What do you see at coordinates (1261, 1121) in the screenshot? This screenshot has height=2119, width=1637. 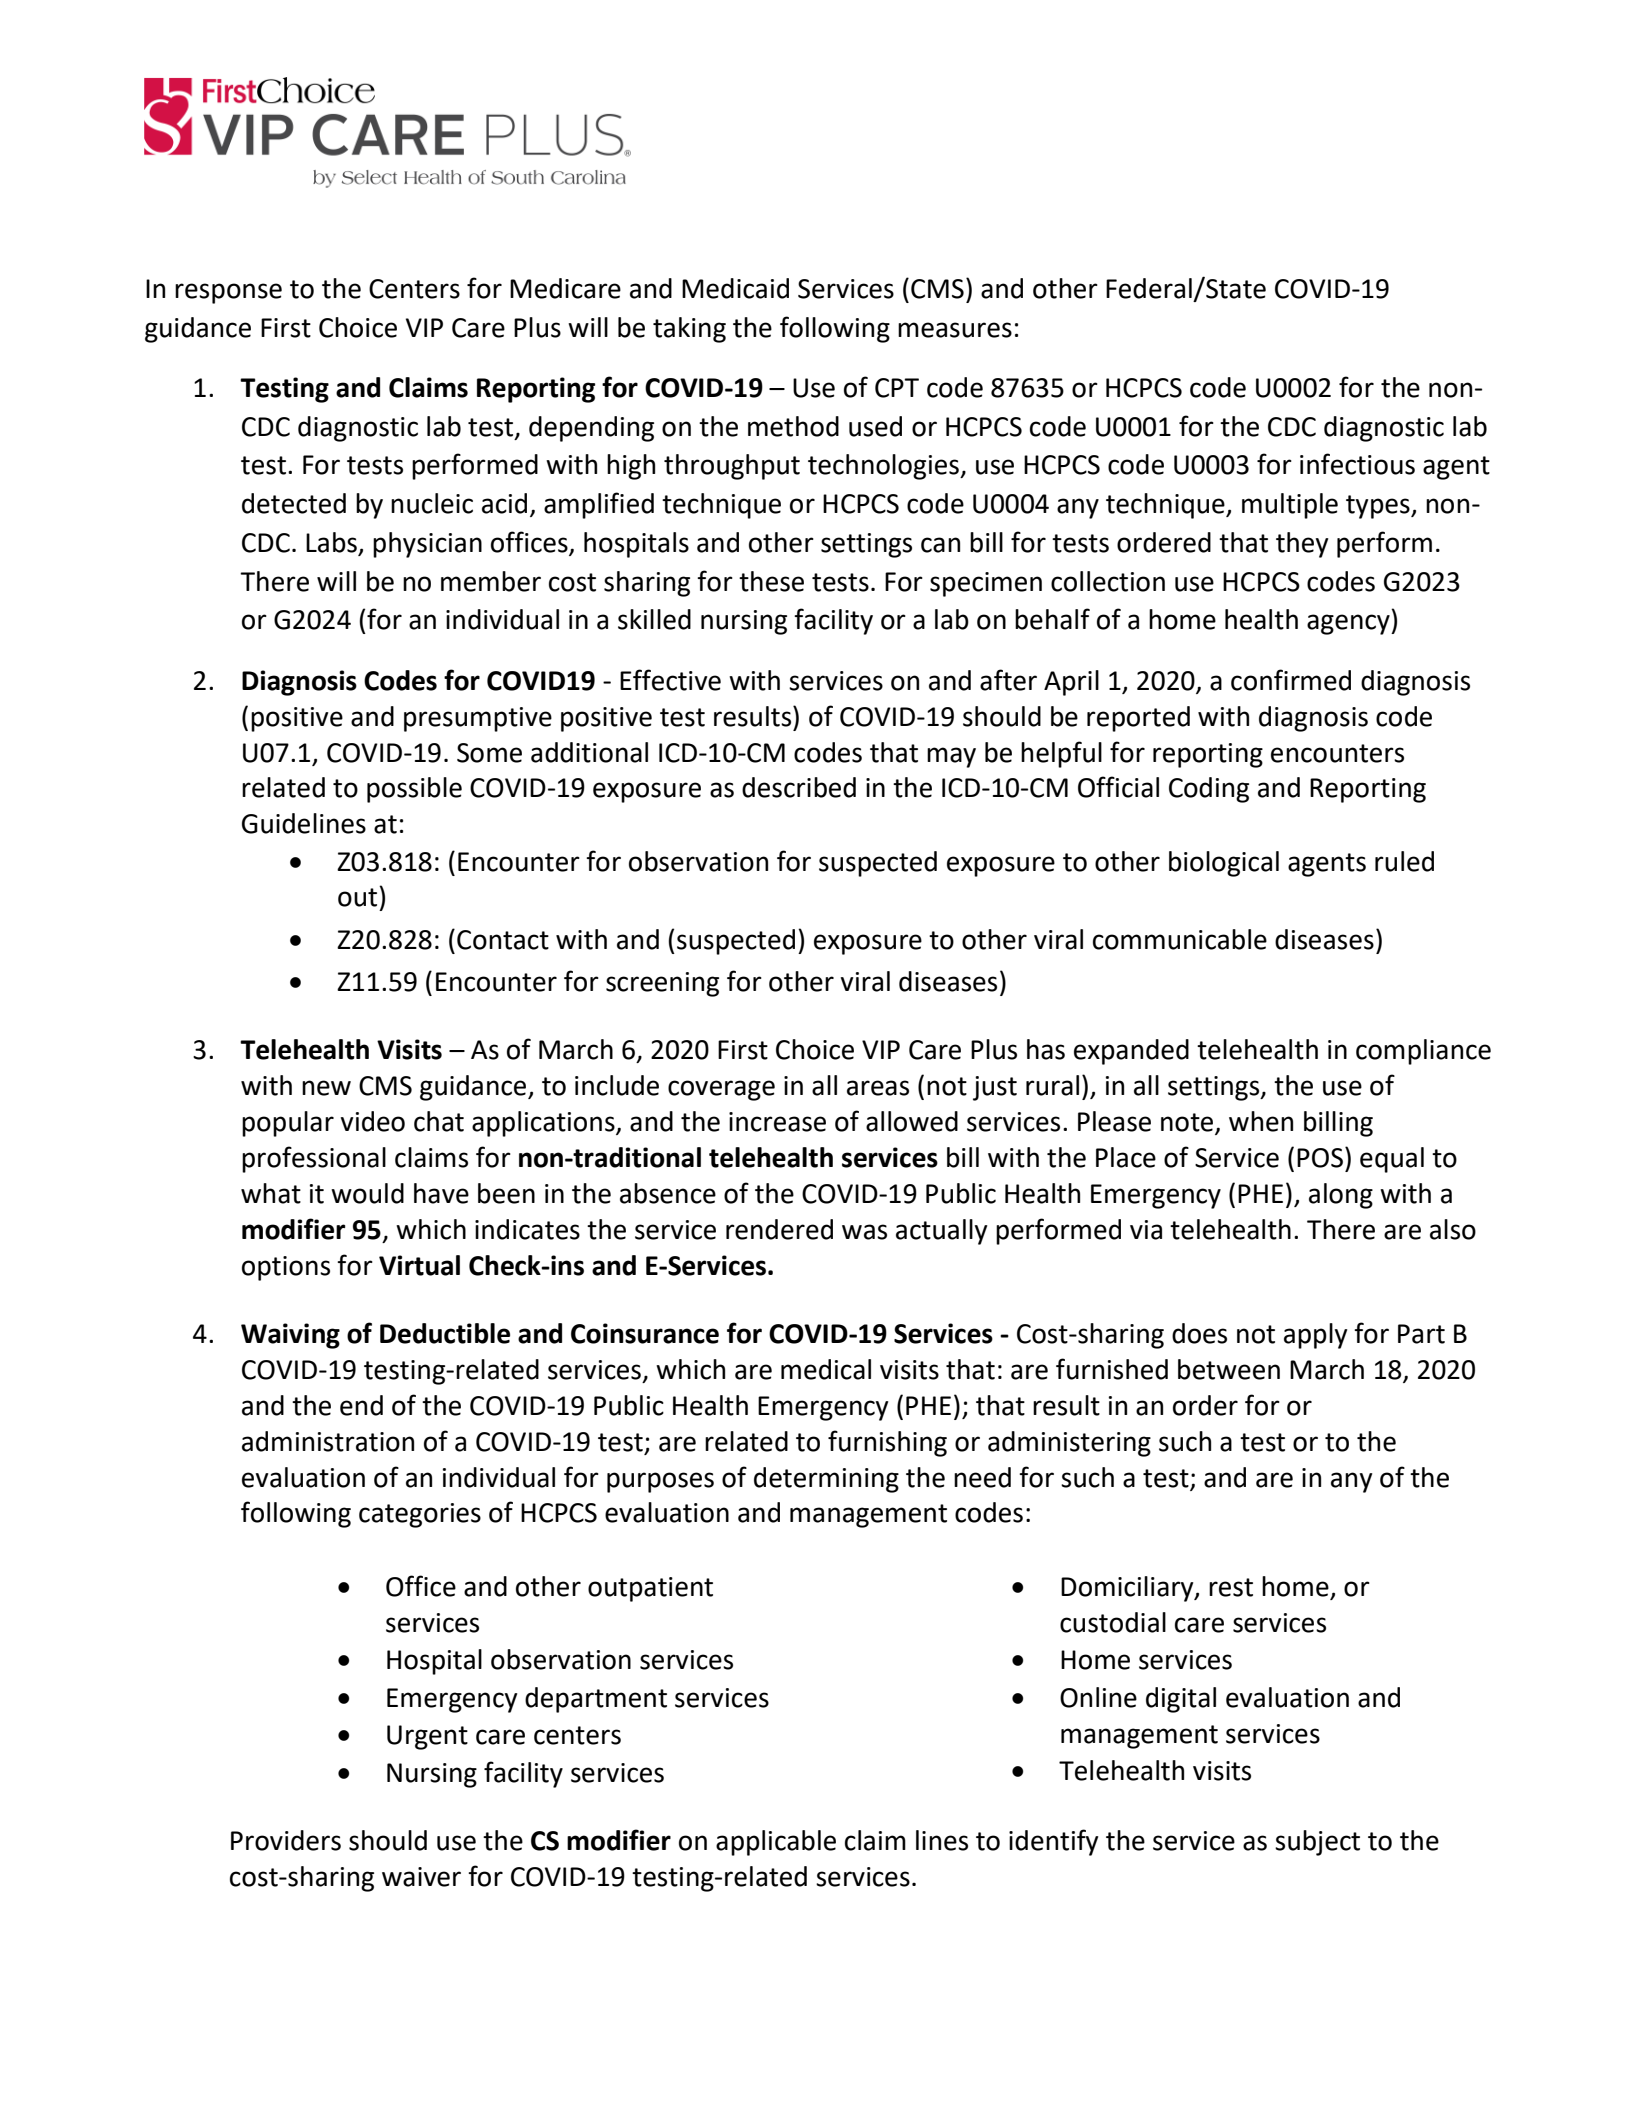 I see `when` at bounding box center [1261, 1121].
